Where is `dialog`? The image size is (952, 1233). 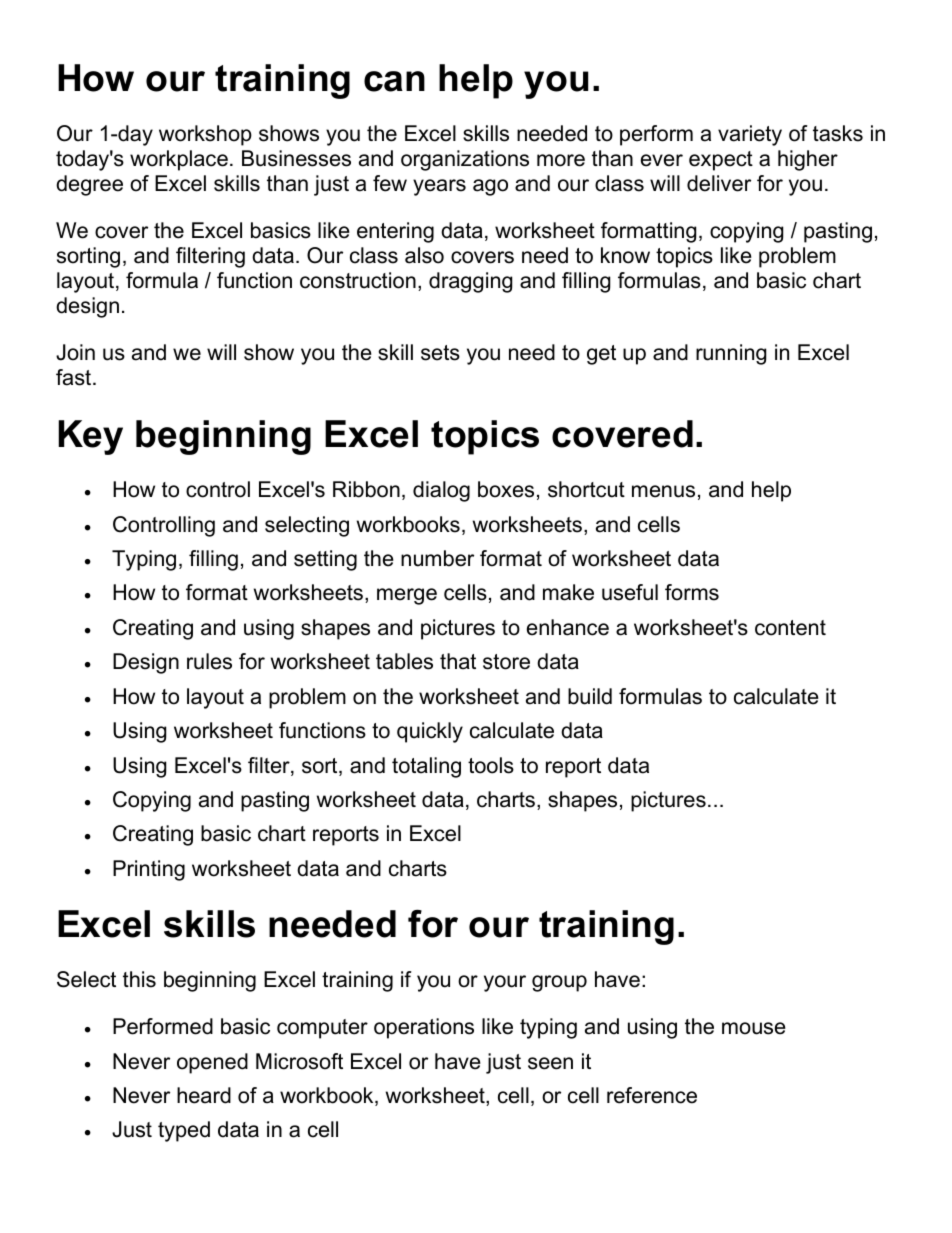 dialog is located at coordinates (441, 491).
